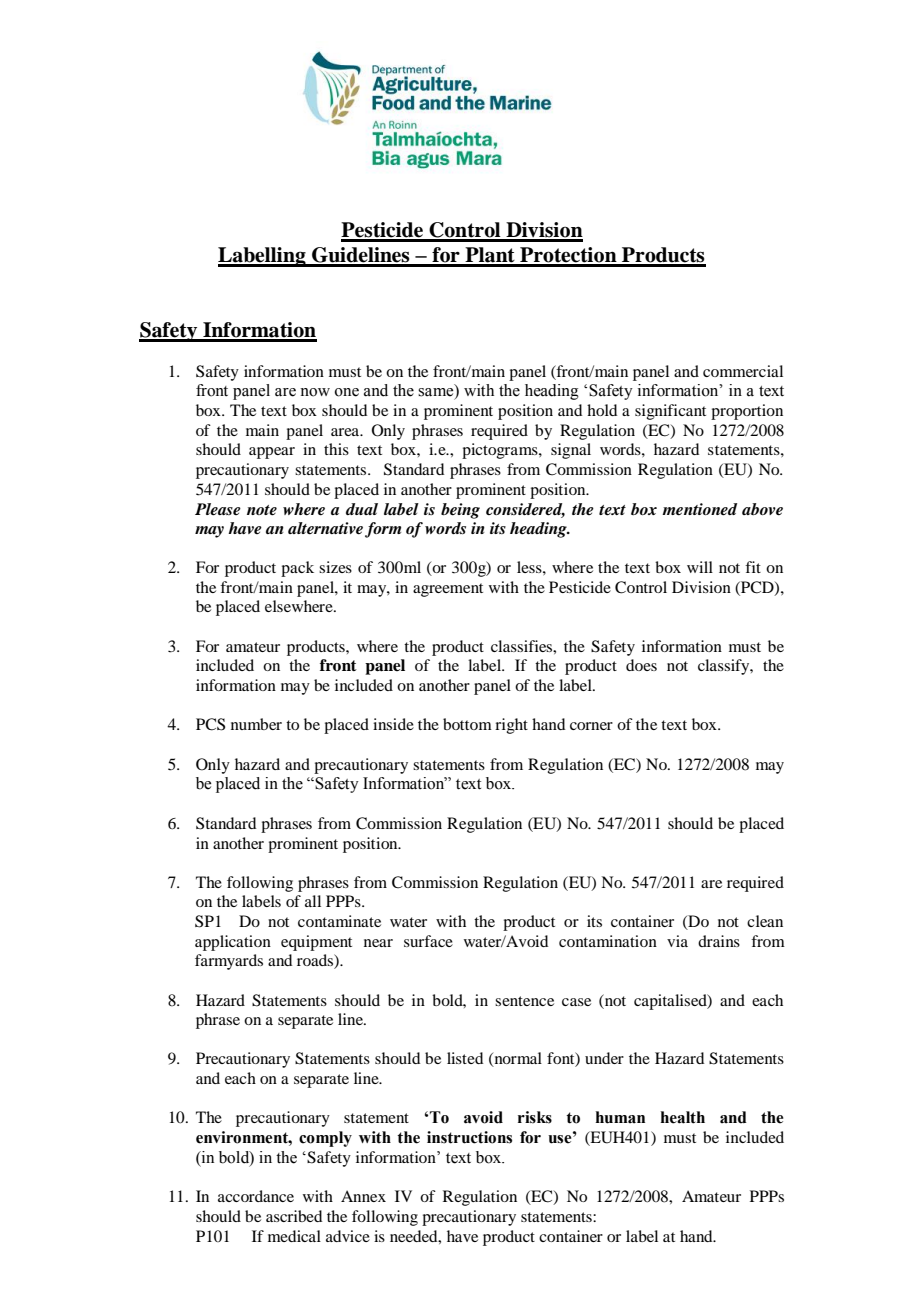 The image size is (924, 1308). Describe the element at coordinates (511, 726) in the page. I see `right` at that location.
